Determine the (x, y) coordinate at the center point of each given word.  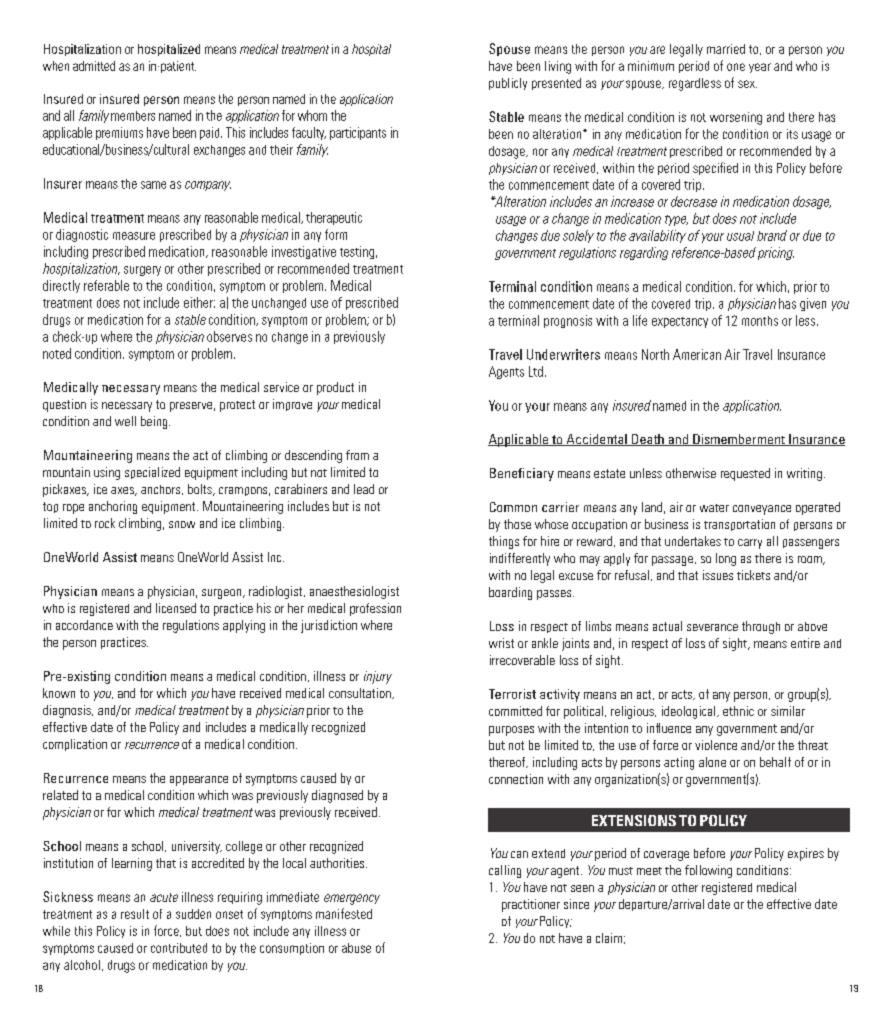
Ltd (536, 371)
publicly (508, 84)
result (135, 914)
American (697, 354)
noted (57, 353)
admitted (94, 66)
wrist (501, 643)
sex (747, 84)
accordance (84, 625)
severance (712, 627)
